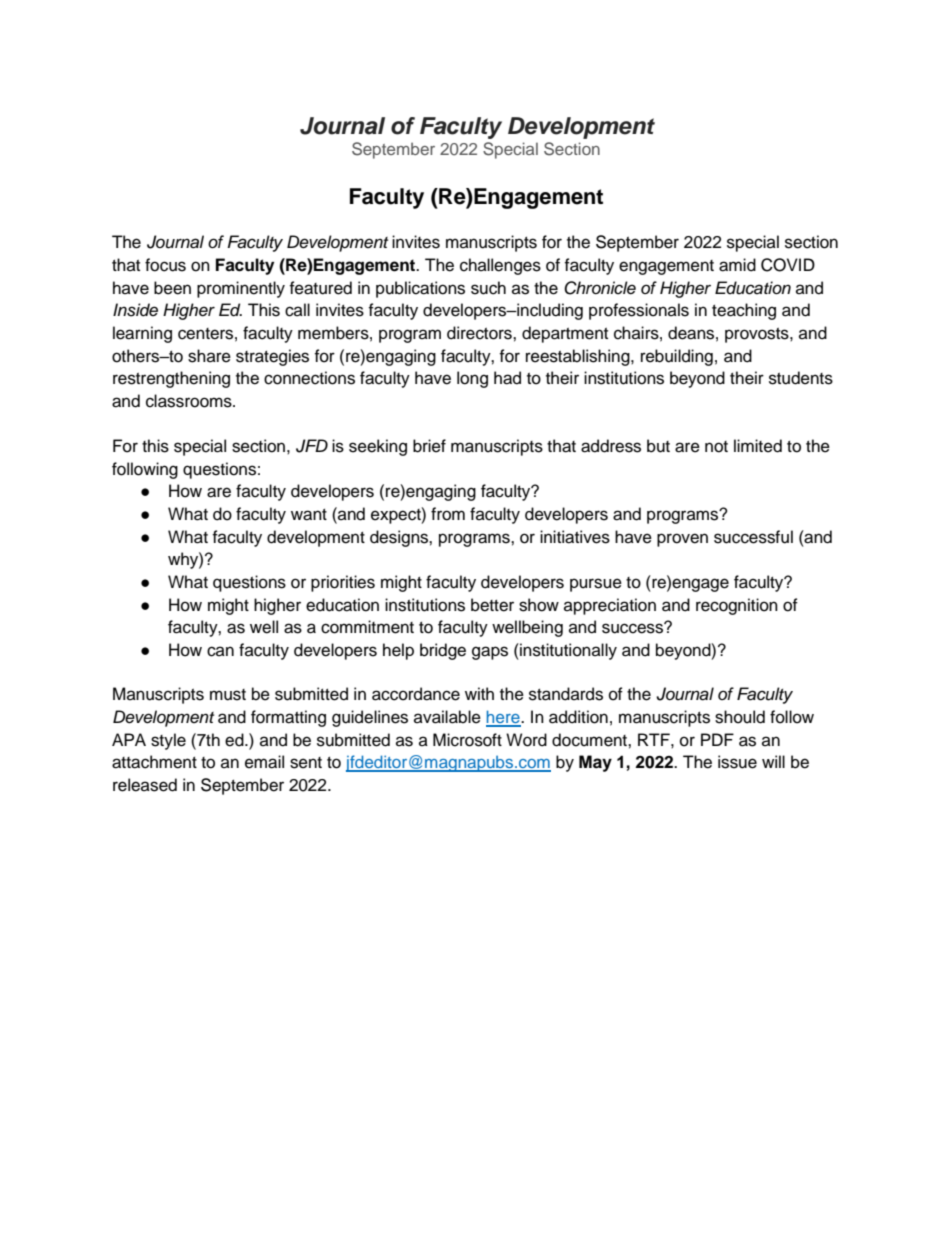 This page has width=952, height=1233. Describe the element at coordinates (429, 446) in the page. I see `brief` at that location.
